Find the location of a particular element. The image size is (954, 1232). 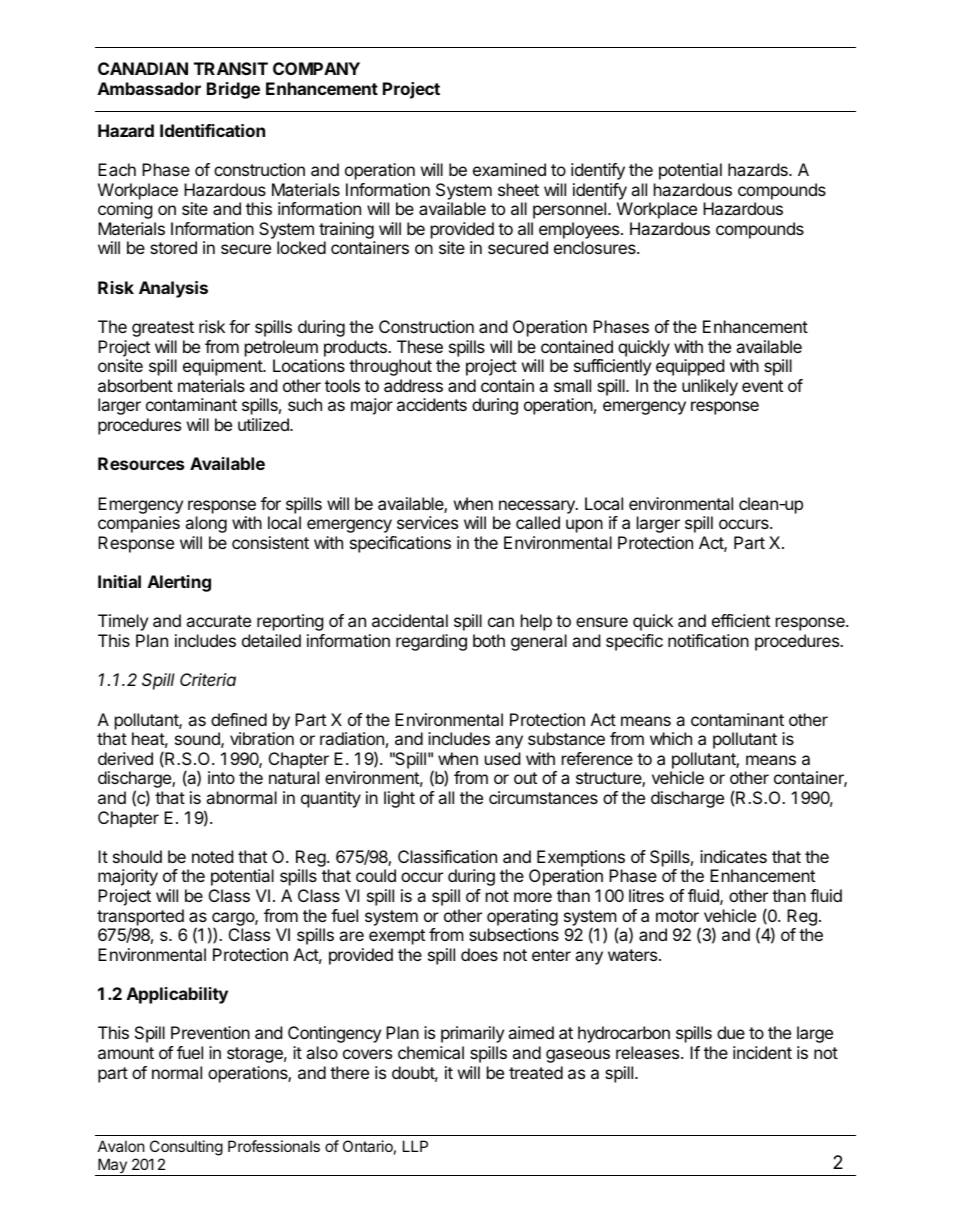

Identification is located at coordinates (212, 130).
